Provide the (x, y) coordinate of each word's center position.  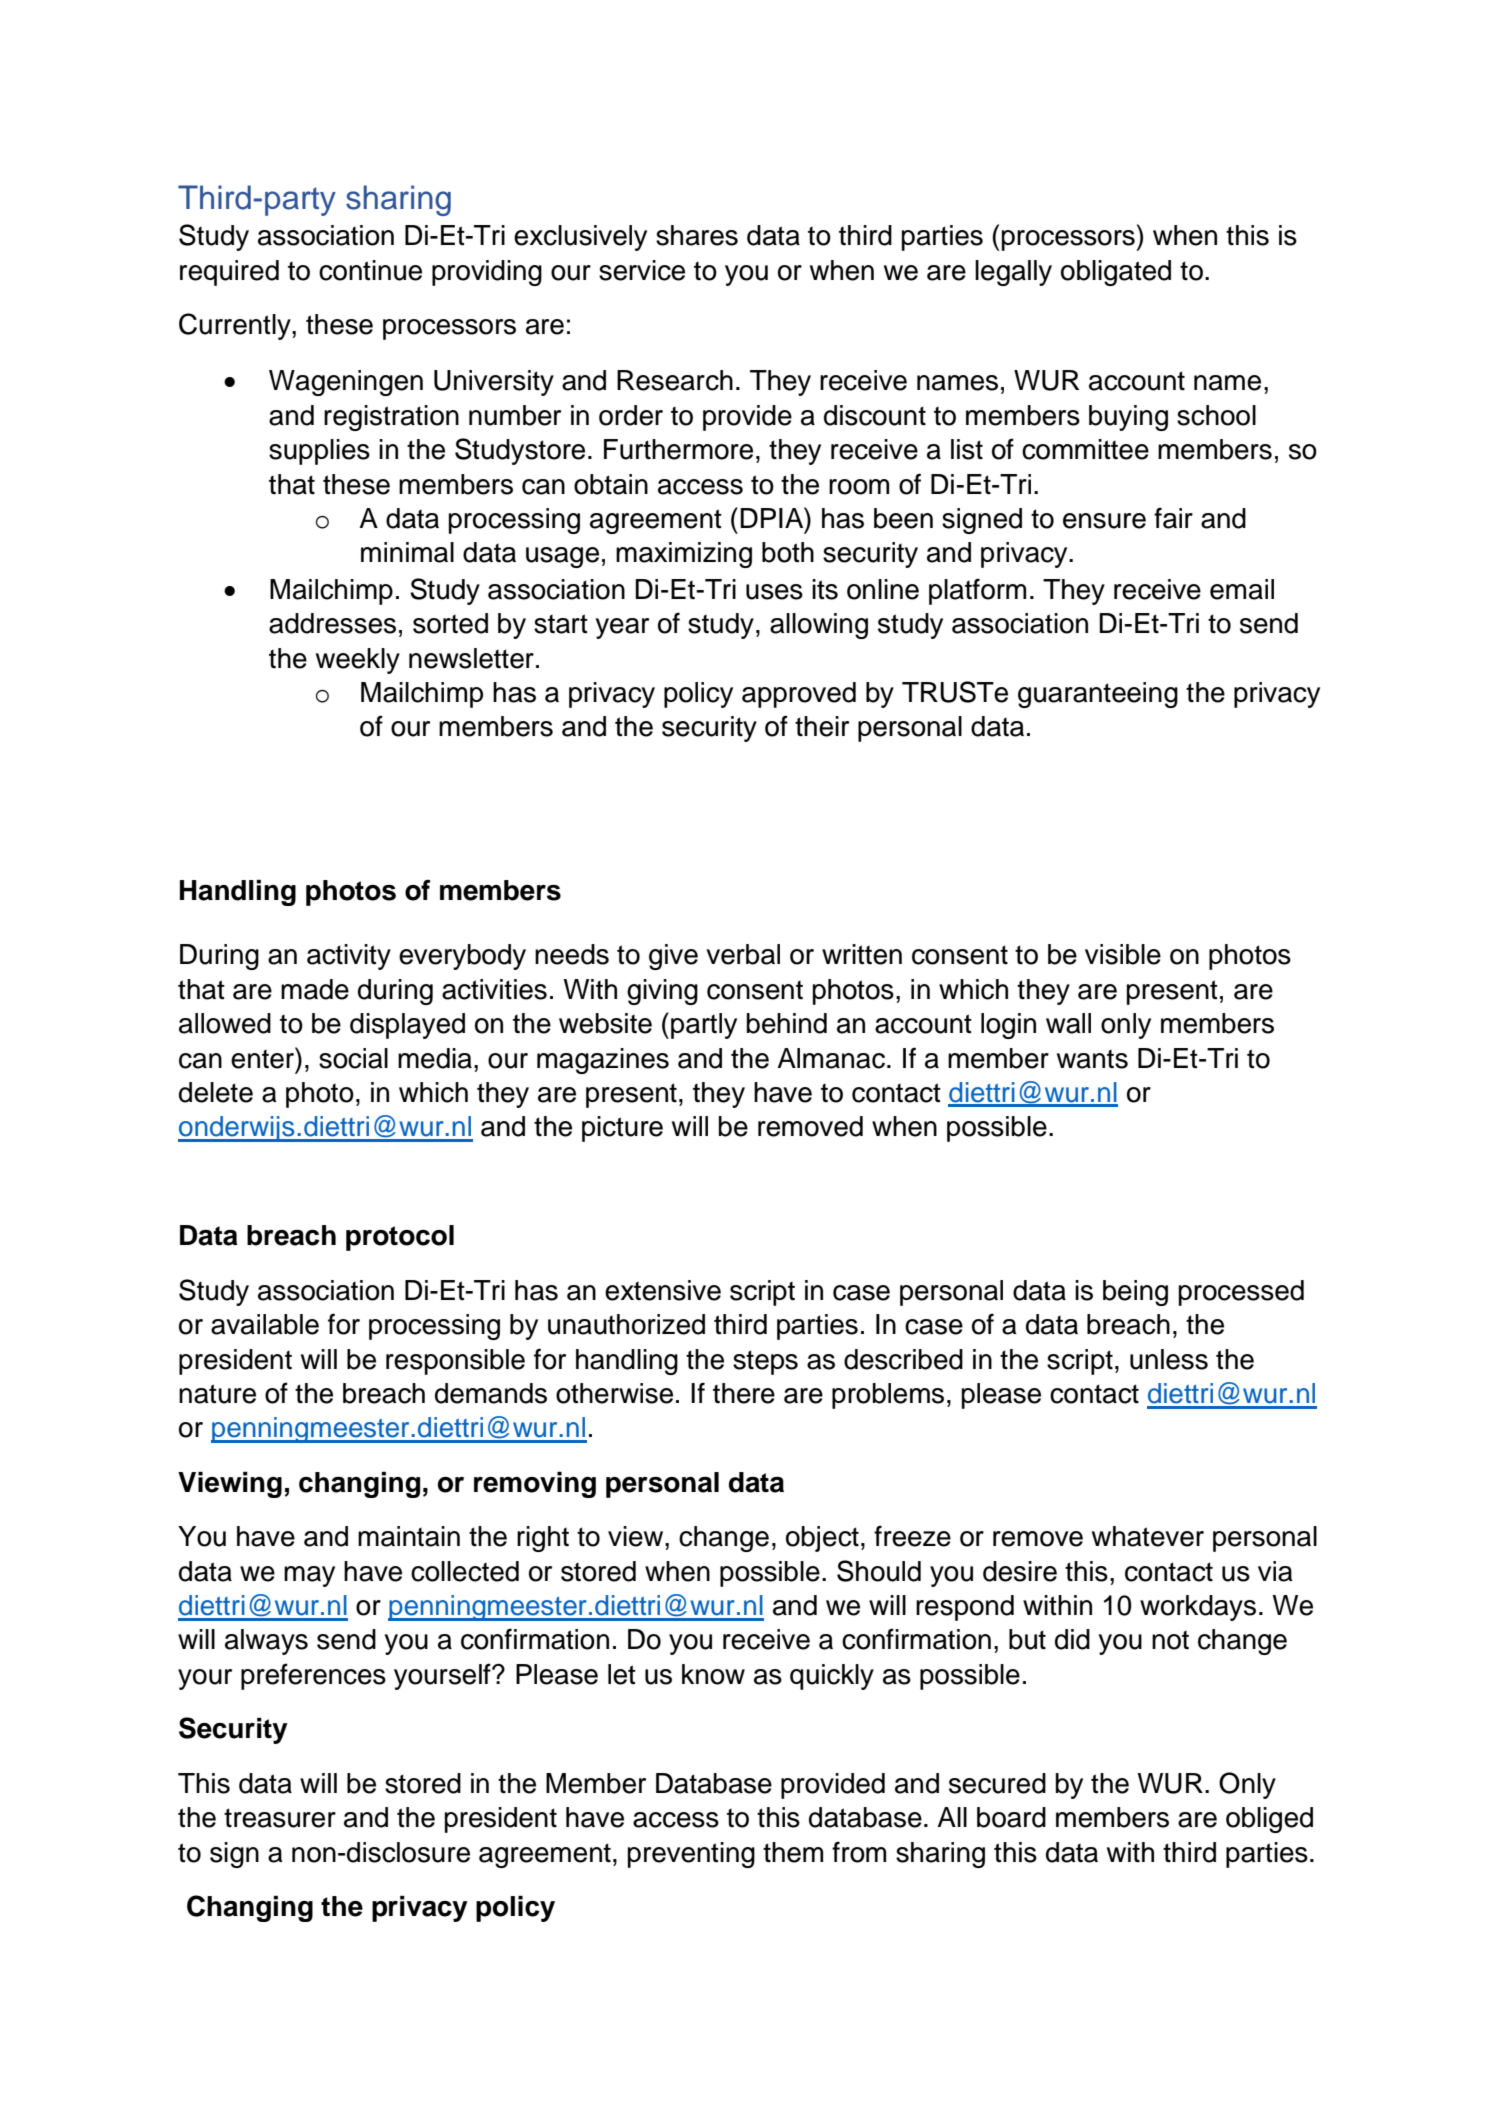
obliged (1269, 1820)
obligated (1116, 273)
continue (370, 270)
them (793, 1852)
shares (697, 235)
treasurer (280, 1818)
